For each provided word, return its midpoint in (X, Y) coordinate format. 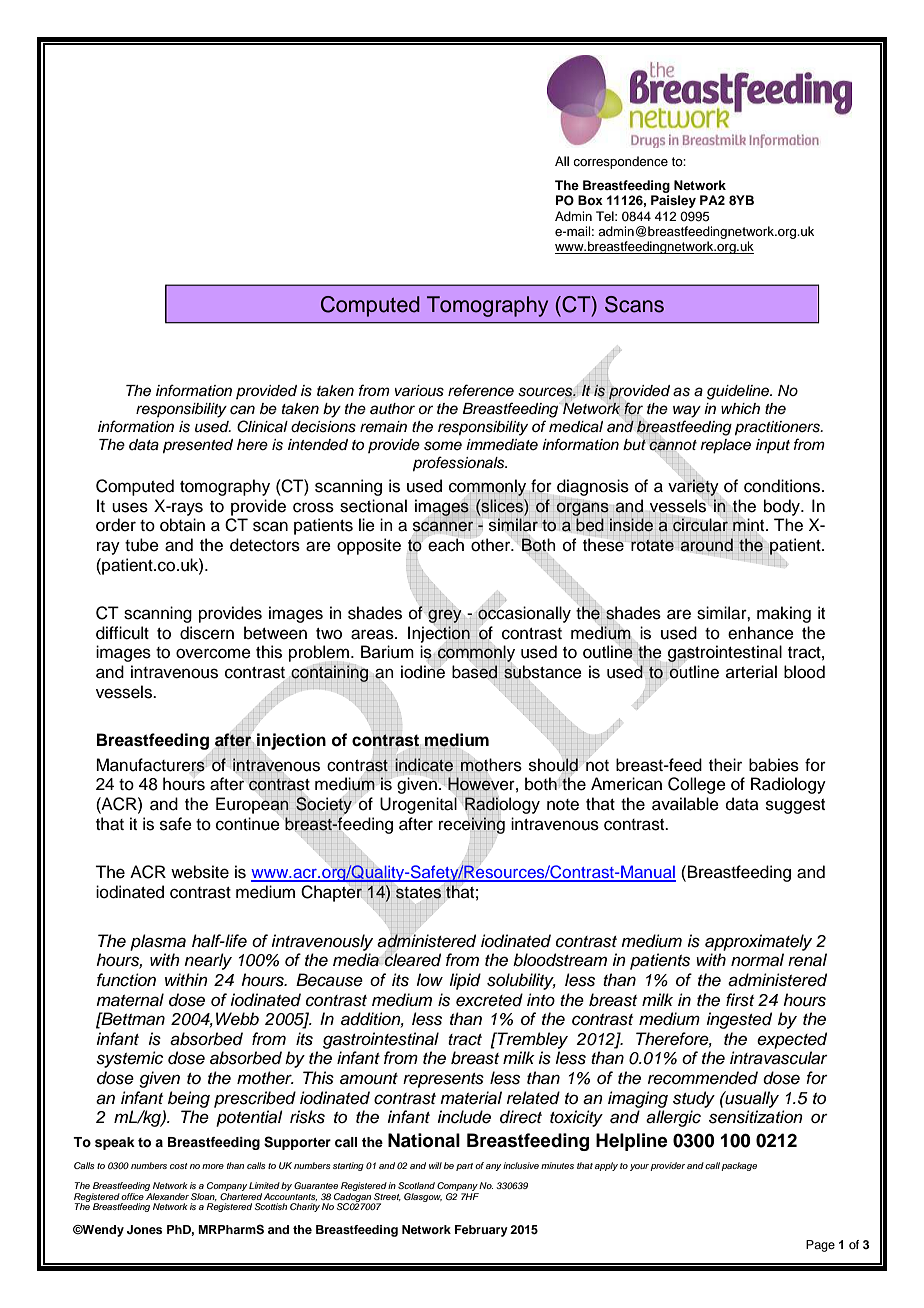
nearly (208, 961)
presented (198, 446)
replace (726, 446)
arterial (751, 672)
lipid (465, 981)
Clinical (262, 426)
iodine (423, 672)
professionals (460, 464)
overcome (213, 653)
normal (757, 960)
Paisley (673, 201)
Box (590, 200)
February (481, 1231)
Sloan (204, 1197)
